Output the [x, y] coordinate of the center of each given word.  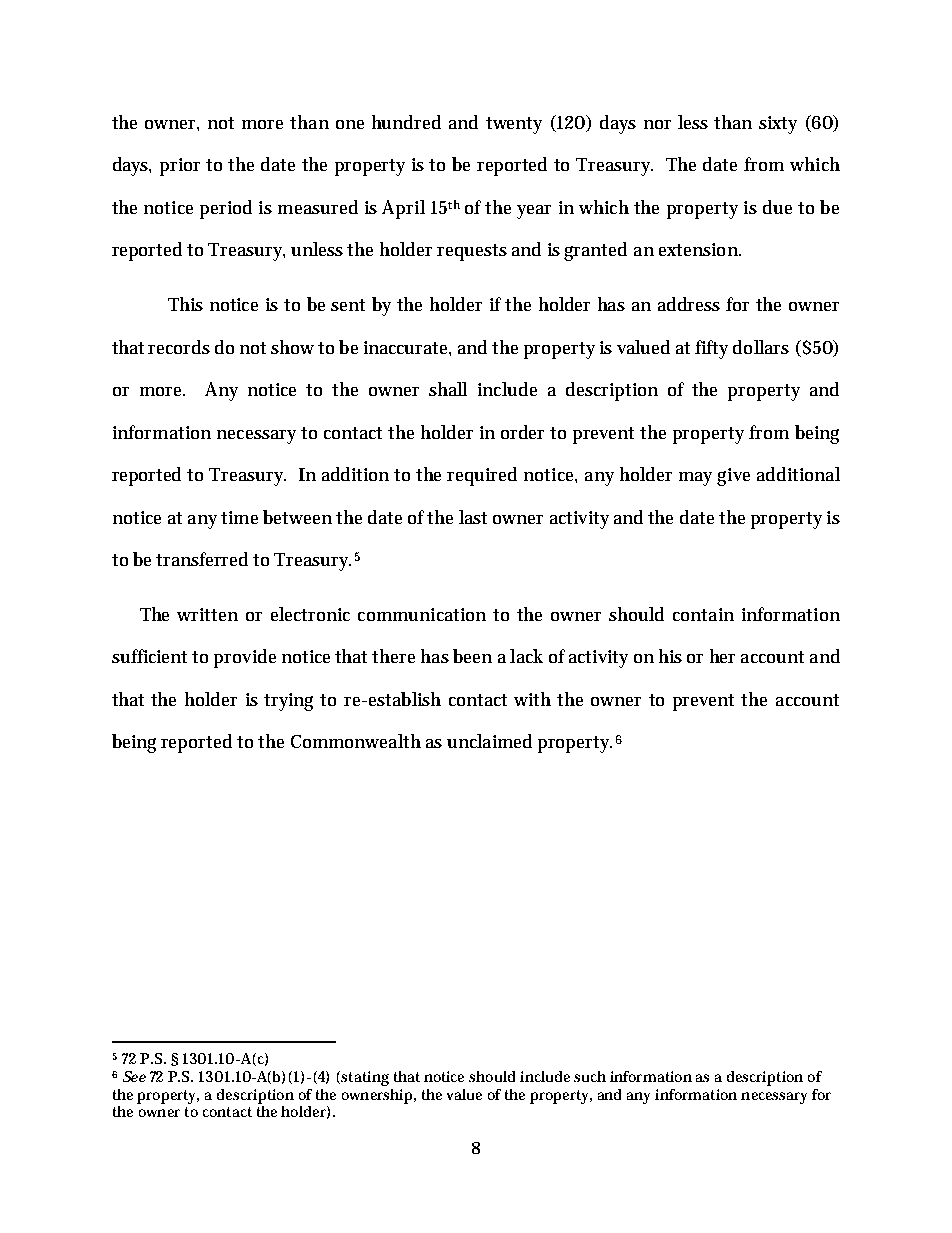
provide [245, 658]
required [482, 476]
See [134, 1076]
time [239, 517]
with [532, 699]
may [695, 479]
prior [180, 167]
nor [657, 124]
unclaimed [489, 741]
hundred [406, 122]
